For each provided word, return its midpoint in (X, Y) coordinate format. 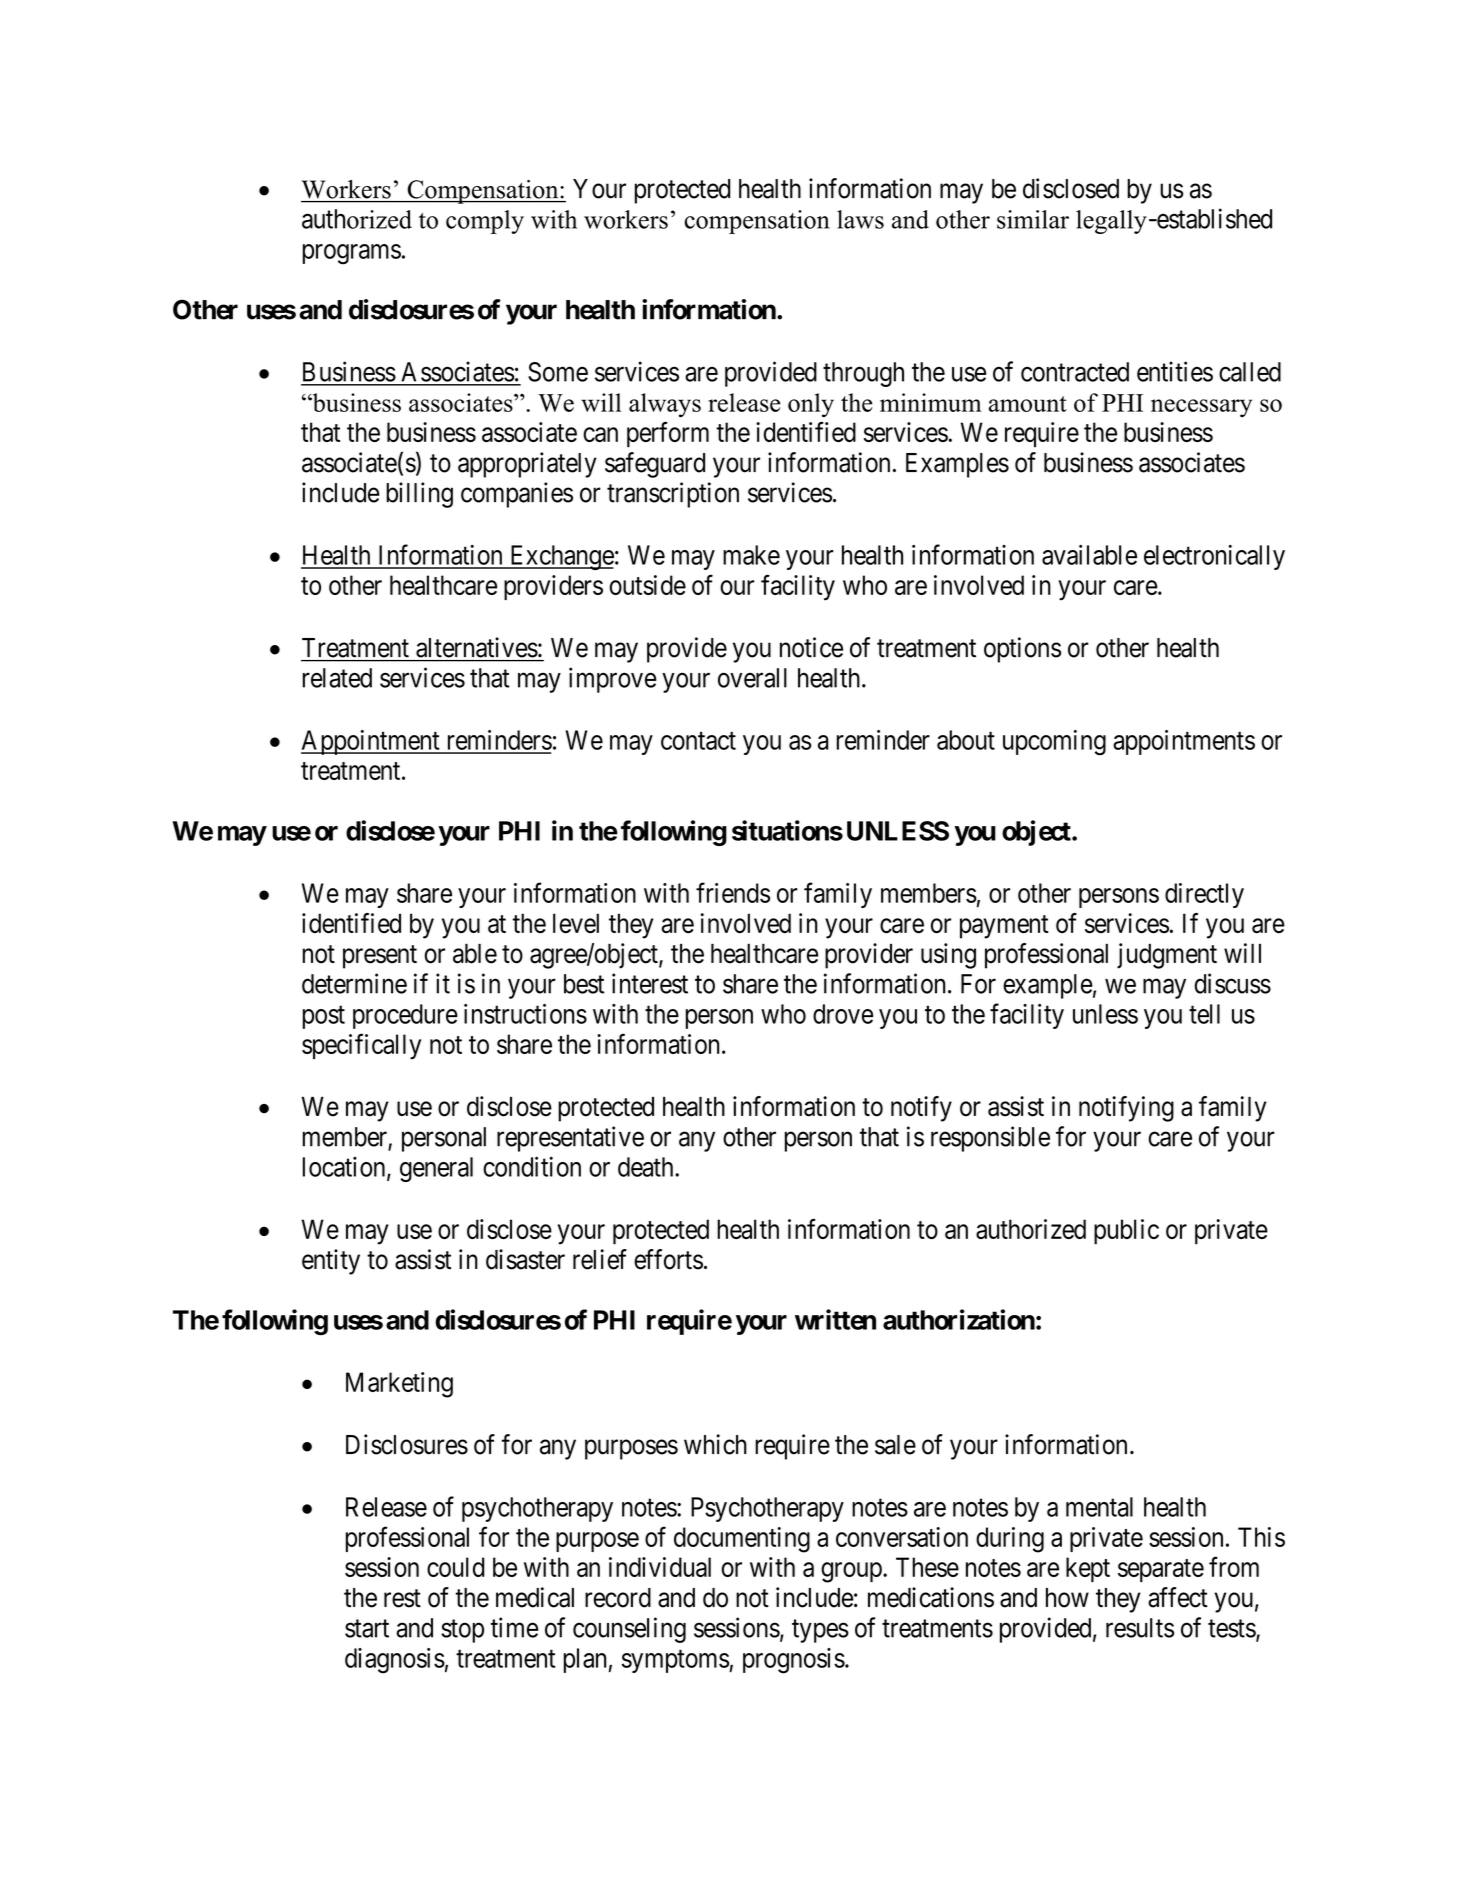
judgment (1167, 956)
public (1126, 1232)
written (835, 1319)
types (820, 1631)
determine (354, 983)
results (1140, 1628)
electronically (1214, 557)
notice (811, 647)
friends (733, 892)
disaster (525, 1259)
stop (462, 1631)
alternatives (477, 647)
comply (485, 222)
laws (860, 219)
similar (1033, 219)
